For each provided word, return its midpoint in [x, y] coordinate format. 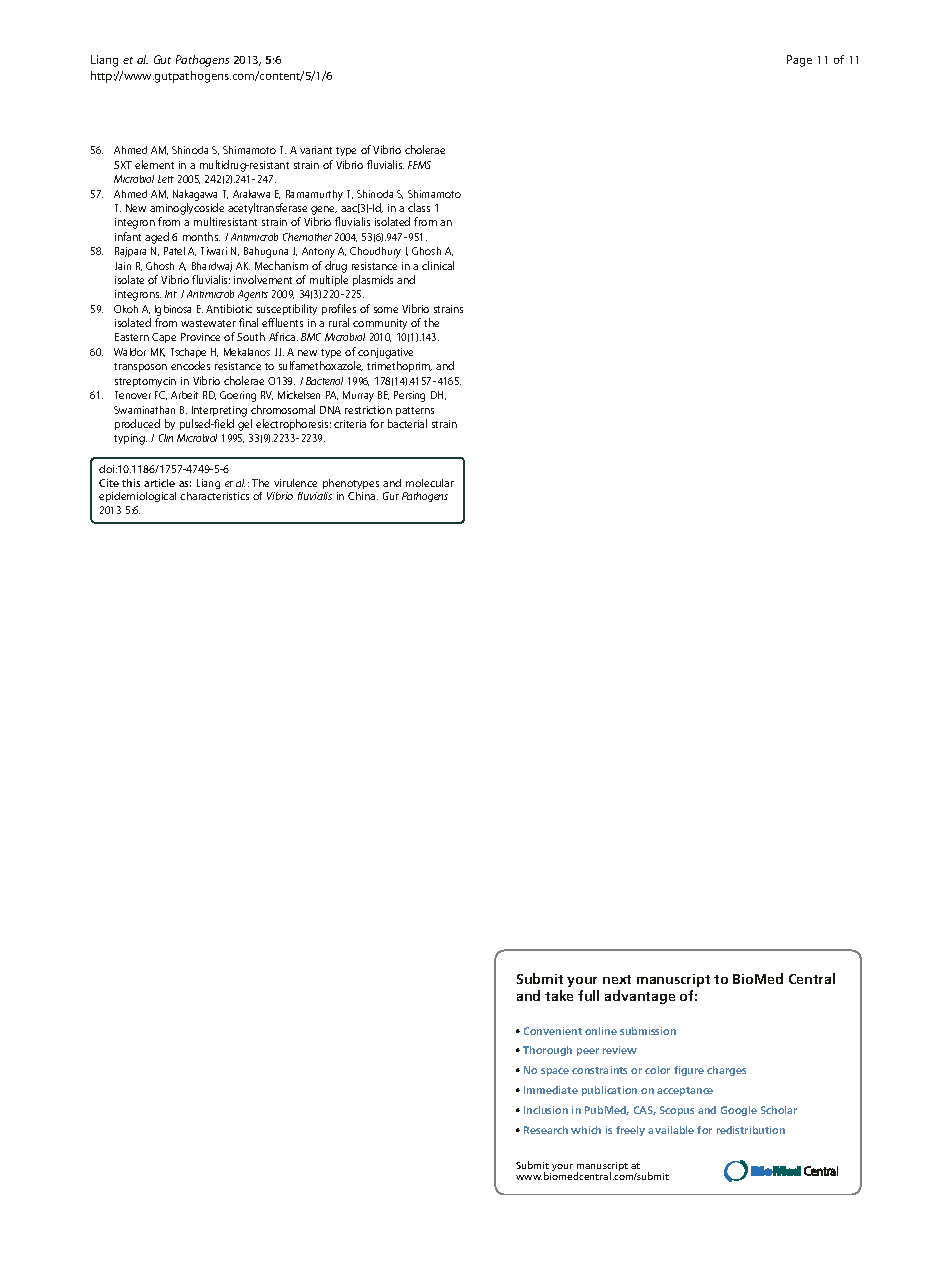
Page [799, 61]
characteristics [214, 496]
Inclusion [546, 1110]
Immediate [551, 1090]
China [363, 496]
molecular [430, 483]
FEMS [419, 165]
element [154, 164]
